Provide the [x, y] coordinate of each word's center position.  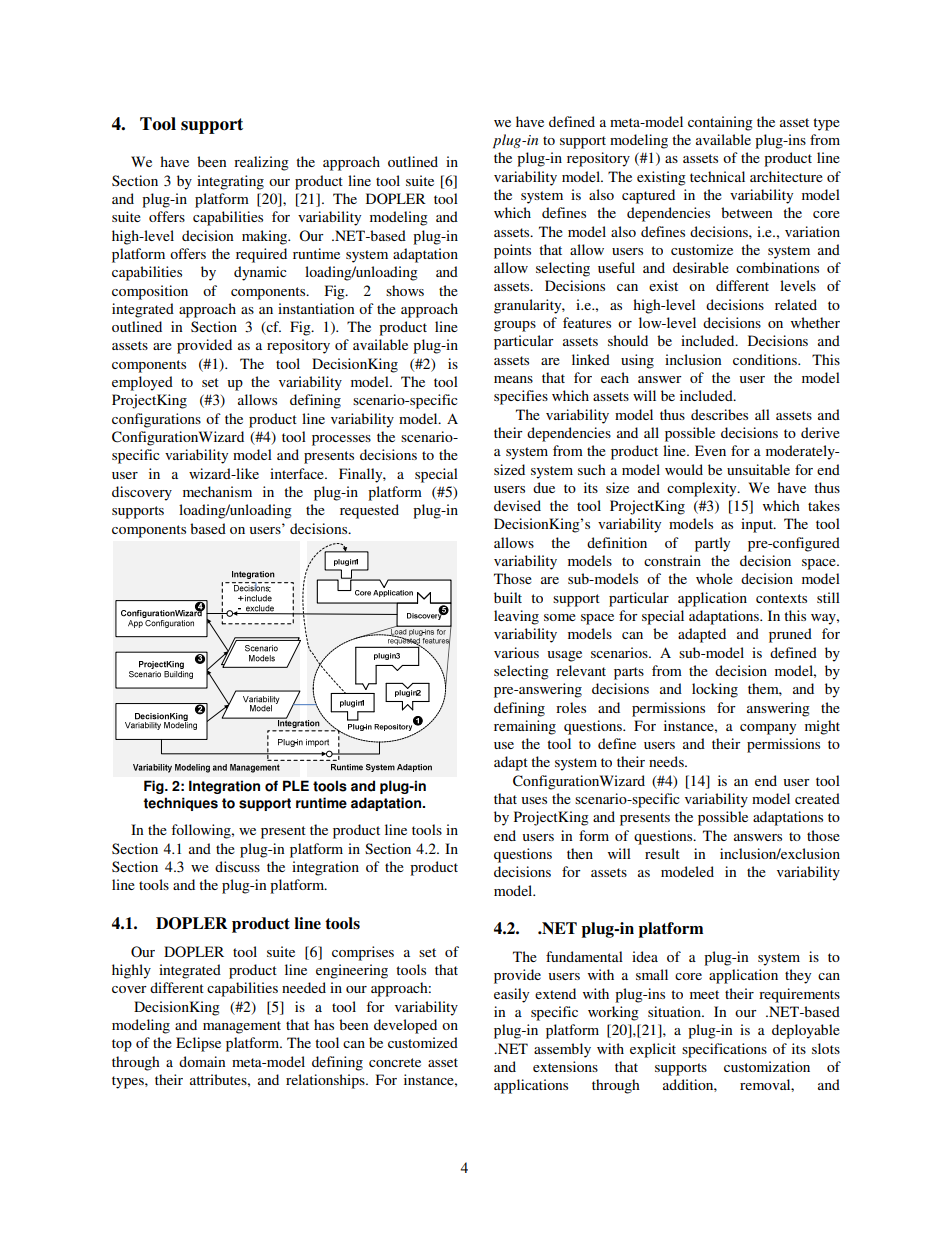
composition [150, 292]
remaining [525, 727]
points [512, 251]
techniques [180, 804]
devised [517, 505]
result [662, 853]
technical [717, 176]
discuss [237, 866]
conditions [766, 359]
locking [715, 690]
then [580, 853]
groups [515, 326]
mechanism [217, 491]
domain [202, 1061]
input [758, 525]
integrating [230, 182]
